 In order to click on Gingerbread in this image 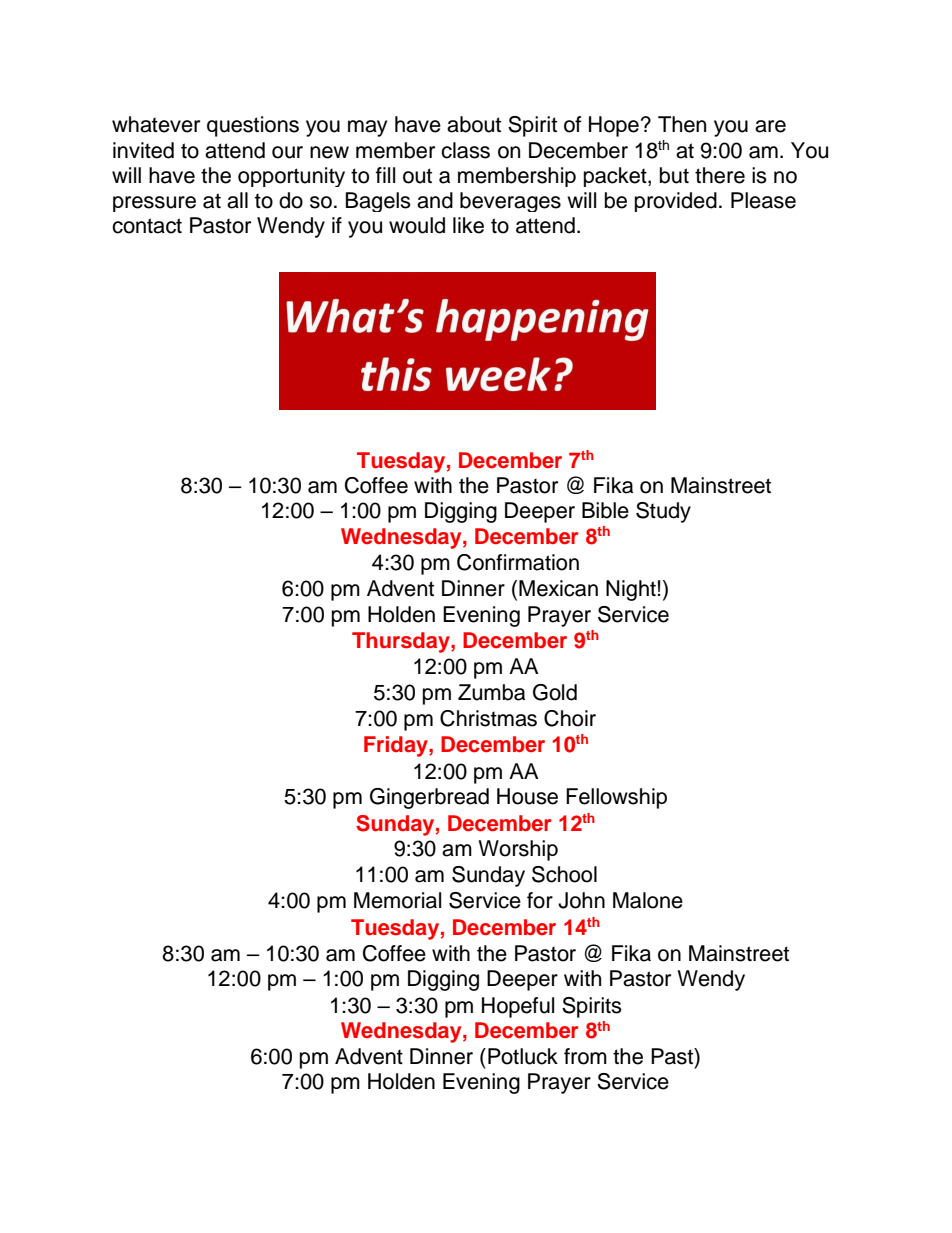, I will do `click(429, 798)`.
